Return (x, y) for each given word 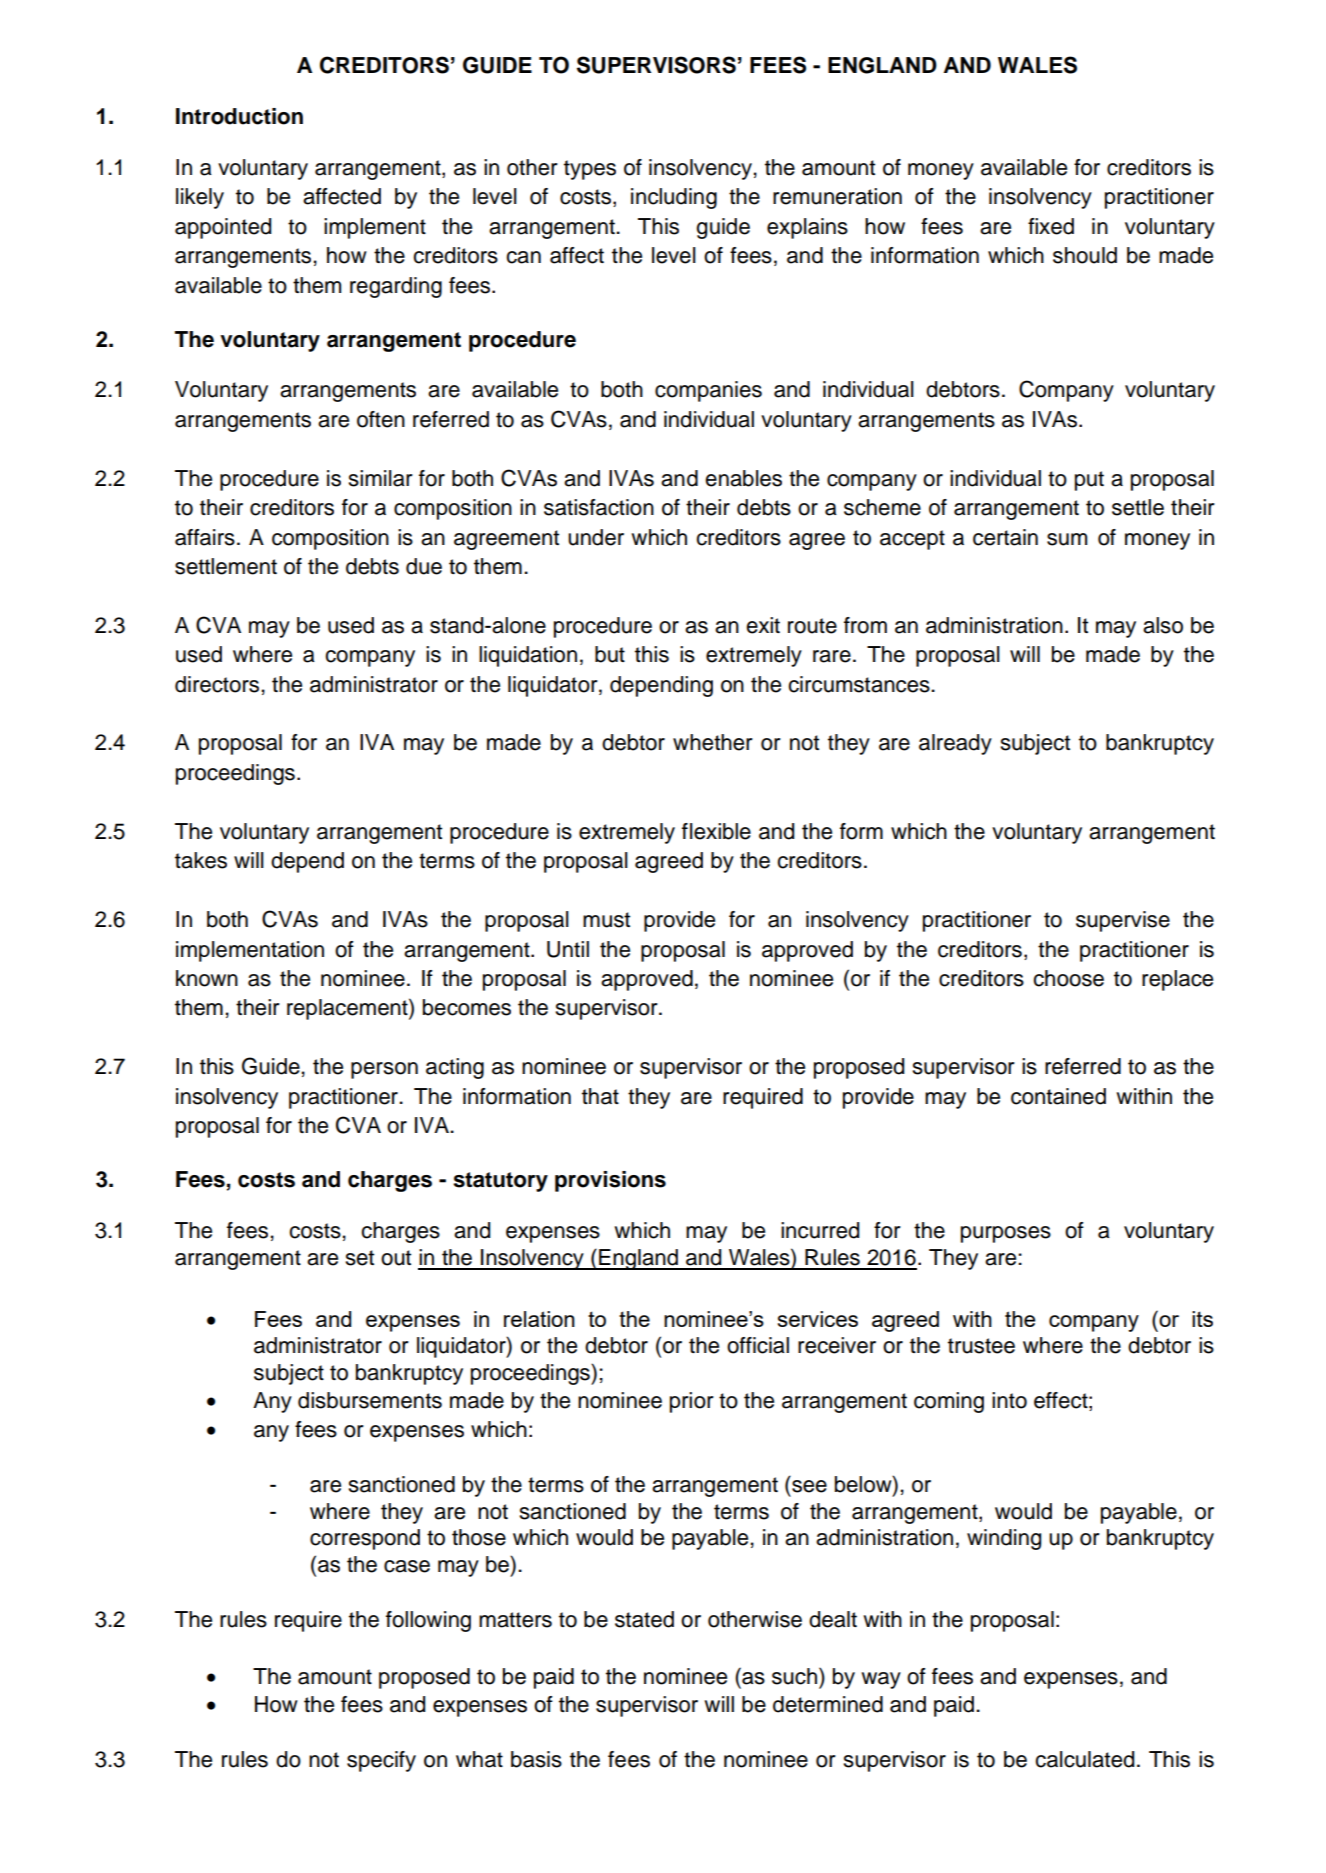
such (794, 1676)
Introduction (239, 116)
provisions (610, 1181)
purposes (1006, 1234)
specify (381, 1761)
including (674, 198)
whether (713, 742)
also (1163, 625)
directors (217, 684)
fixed (1051, 226)
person (384, 1070)
